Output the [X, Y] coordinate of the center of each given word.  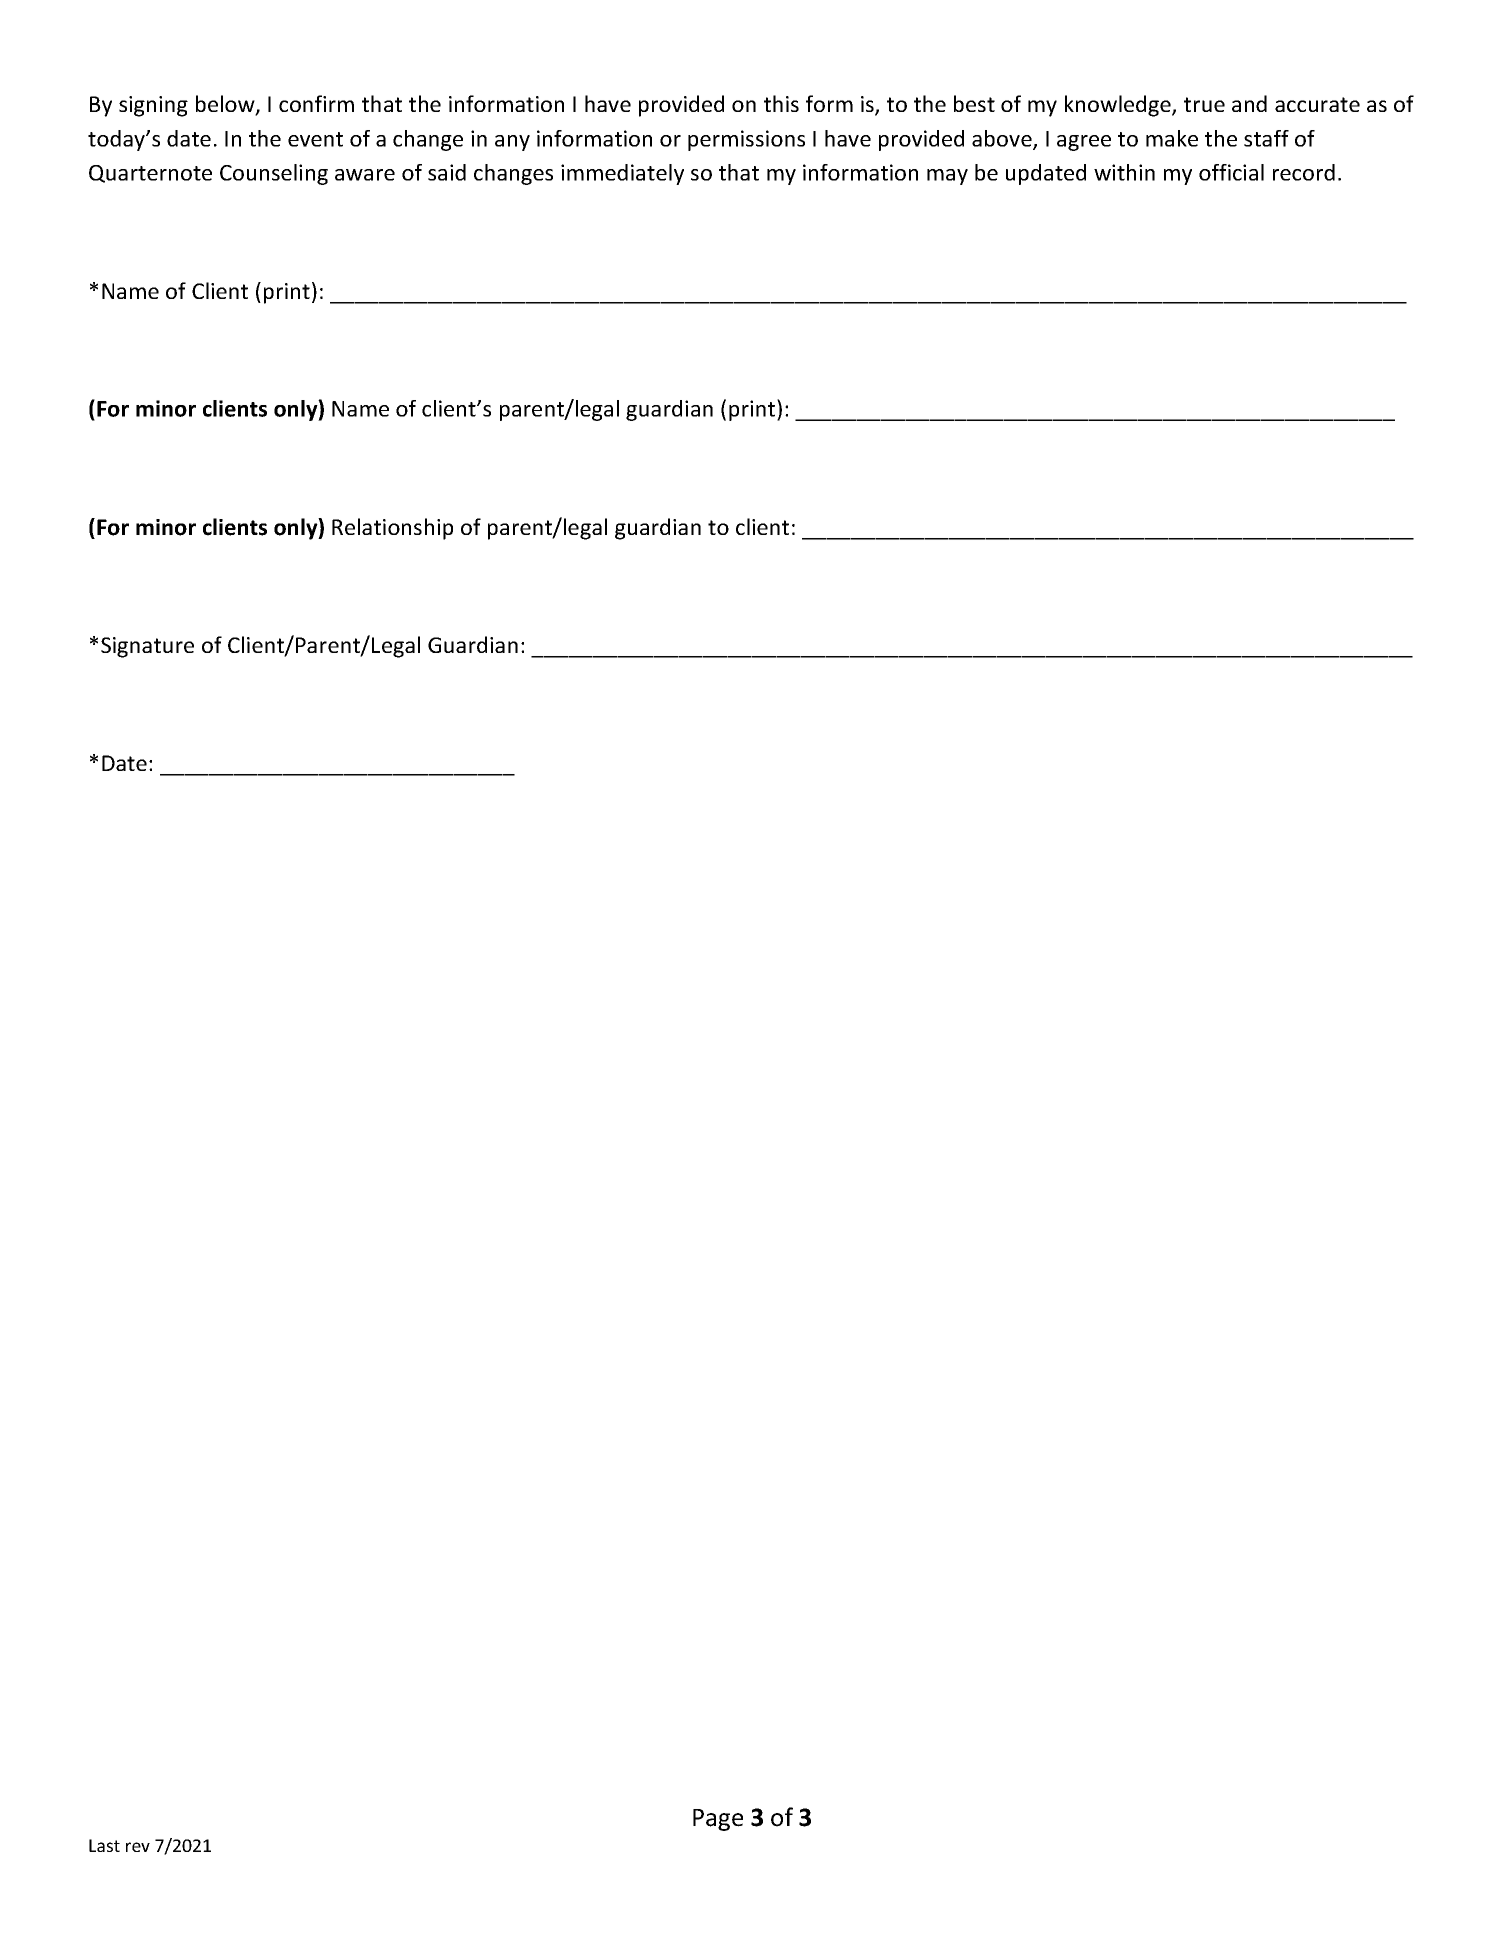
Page [718, 1820]
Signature [147, 647]
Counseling [274, 174]
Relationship [392, 529]
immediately [622, 174]
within [1124, 172]
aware [365, 175]
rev [138, 1847]
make [1172, 138]
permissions [746, 140]
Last [104, 1845]
